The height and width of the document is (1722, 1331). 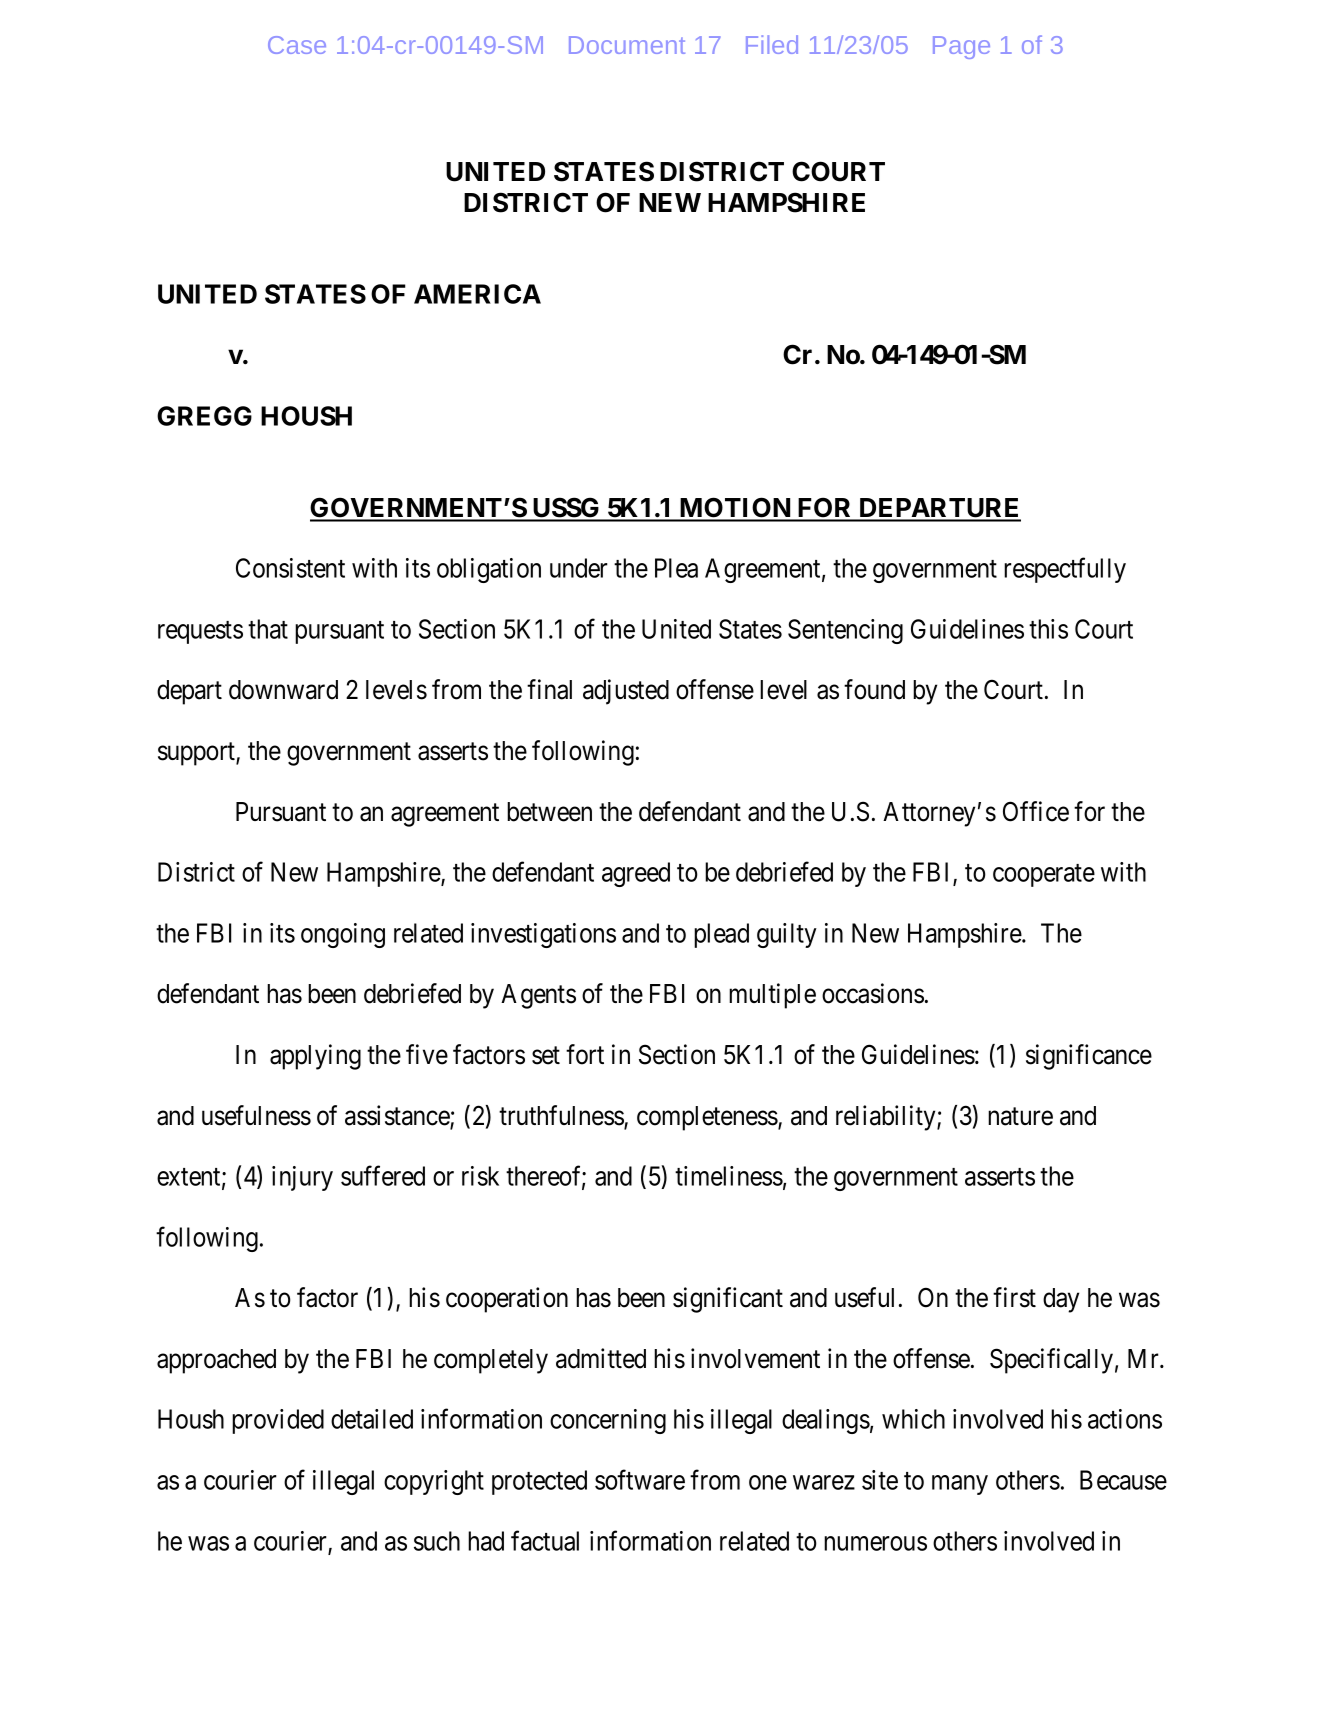 I want to click on support, so click(x=197, y=754).
